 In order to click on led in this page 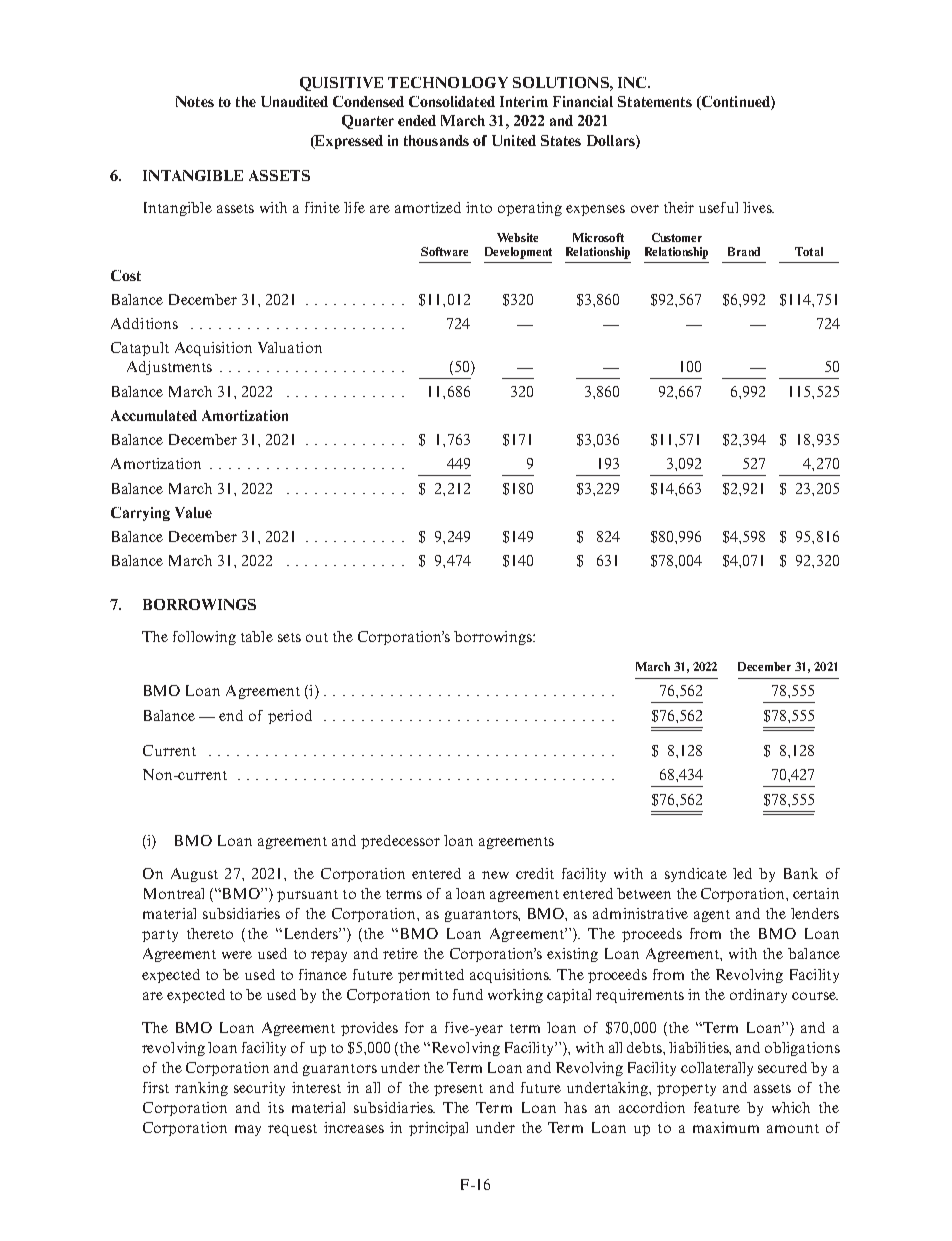, I will do `click(742, 873)`.
